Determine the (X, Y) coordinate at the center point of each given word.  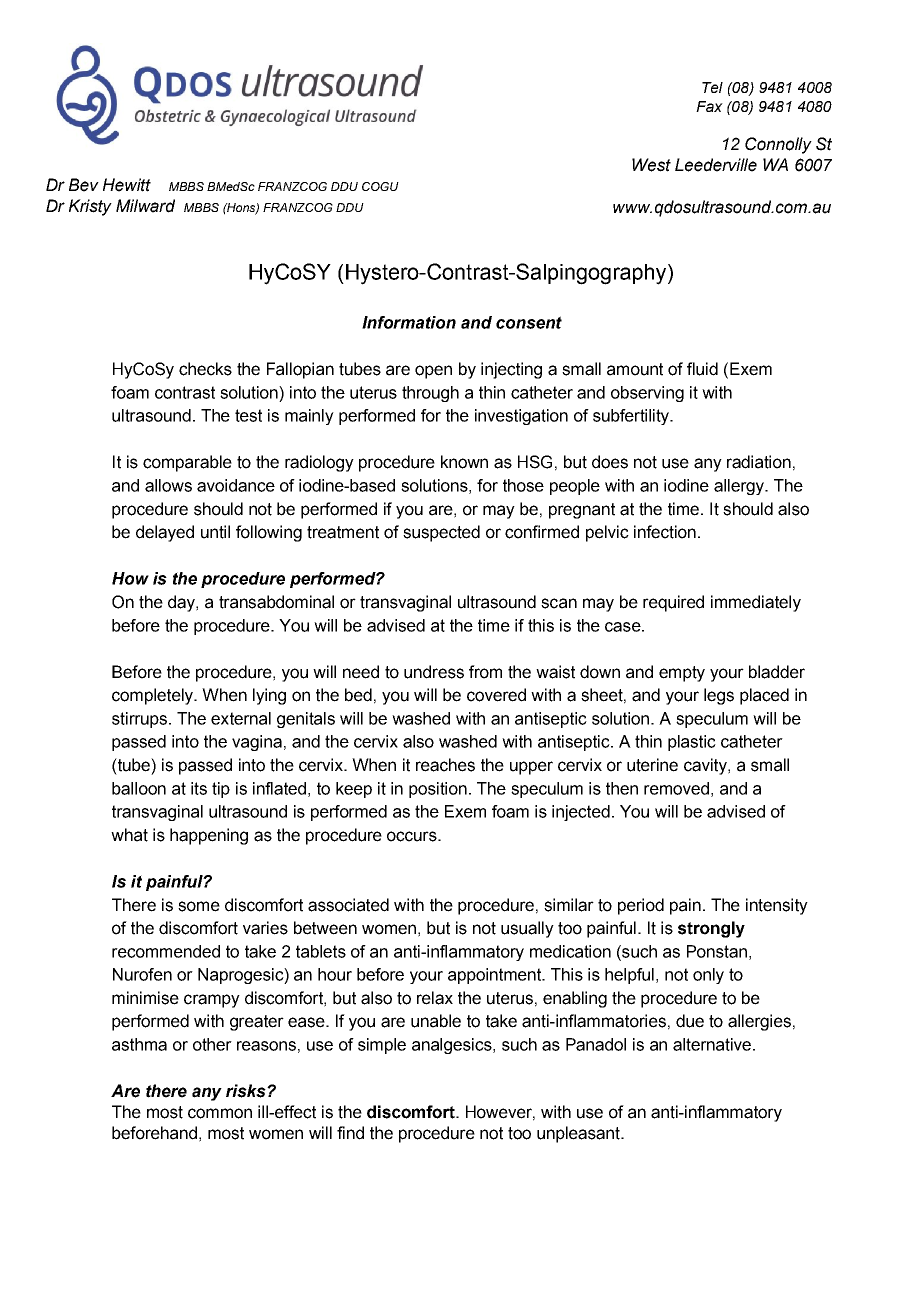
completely (154, 696)
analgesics (453, 1046)
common (220, 1113)
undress (434, 672)
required (673, 603)
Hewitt (127, 185)
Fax (709, 106)
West (651, 165)
